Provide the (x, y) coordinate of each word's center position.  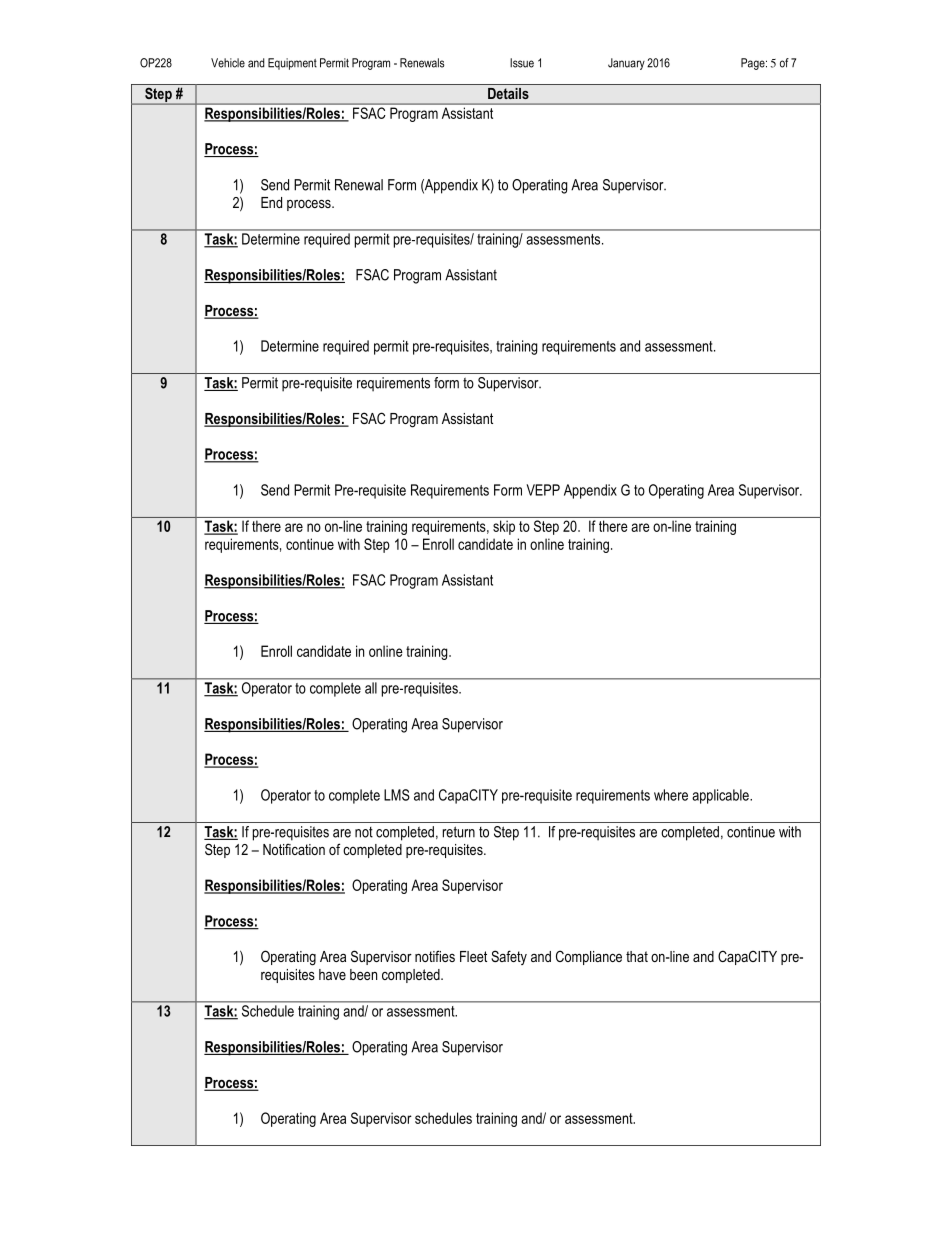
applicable (721, 796)
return (459, 832)
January (626, 64)
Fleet (473, 956)
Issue (522, 63)
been (363, 974)
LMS (397, 795)
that (637, 956)
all (371, 688)
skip (504, 527)
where (671, 795)
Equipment (292, 64)
